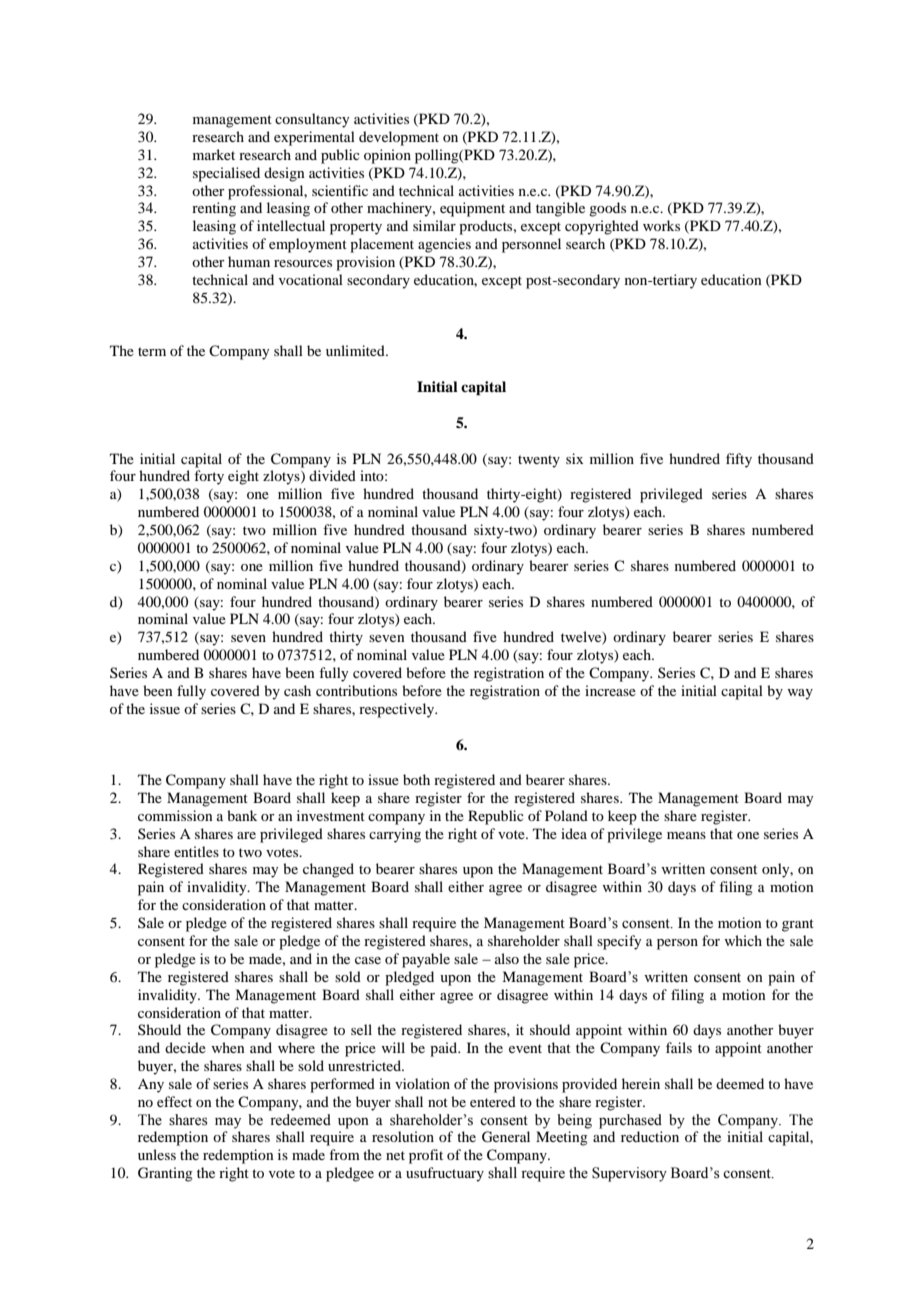  I want to click on respectively, so click(398, 710).
